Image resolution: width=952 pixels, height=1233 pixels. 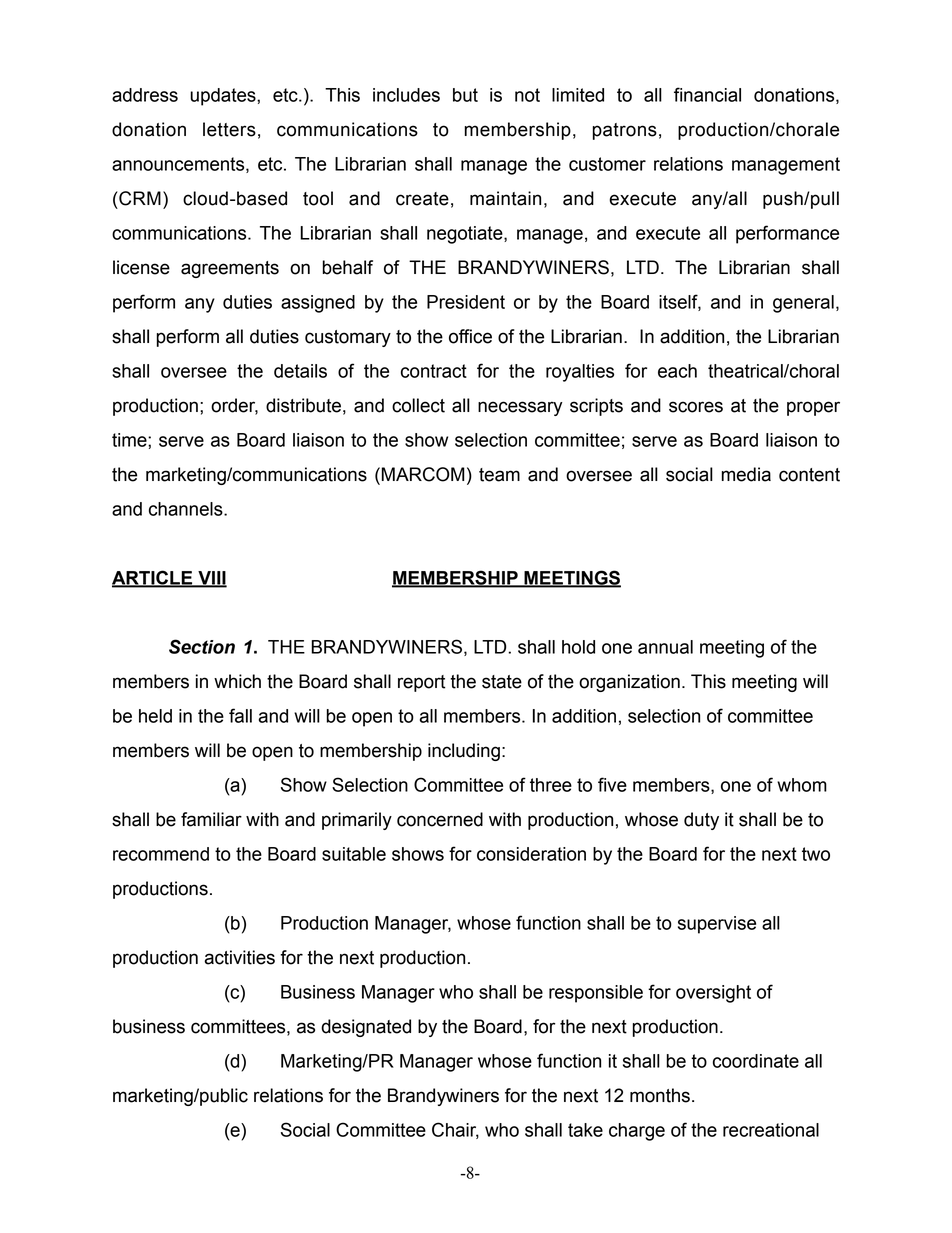 I want to click on activities, so click(x=239, y=957).
